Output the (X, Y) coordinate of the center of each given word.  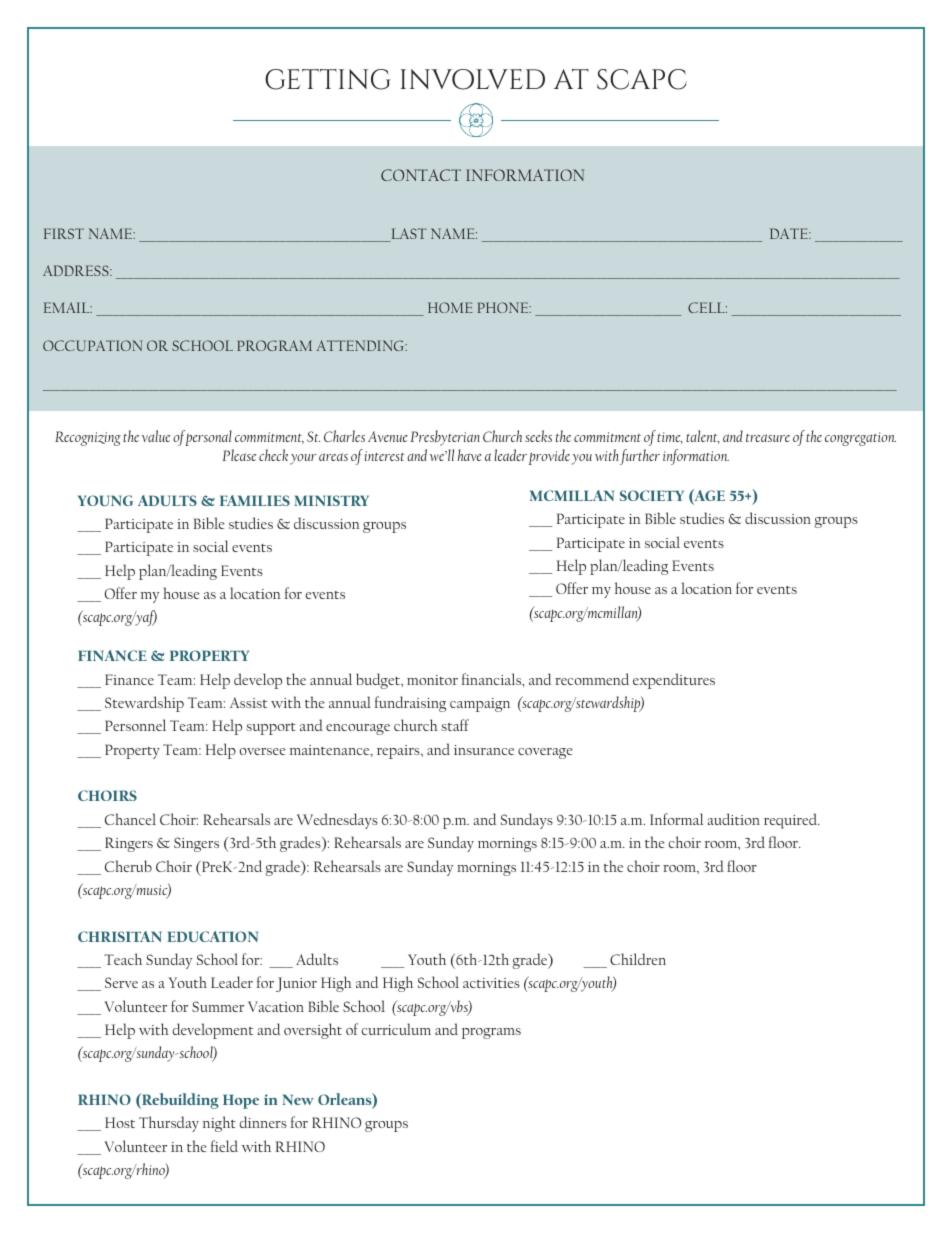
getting (328, 79)
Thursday (169, 1124)
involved (472, 79)
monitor (432, 680)
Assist (248, 702)
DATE (790, 233)
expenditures (674, 681)
